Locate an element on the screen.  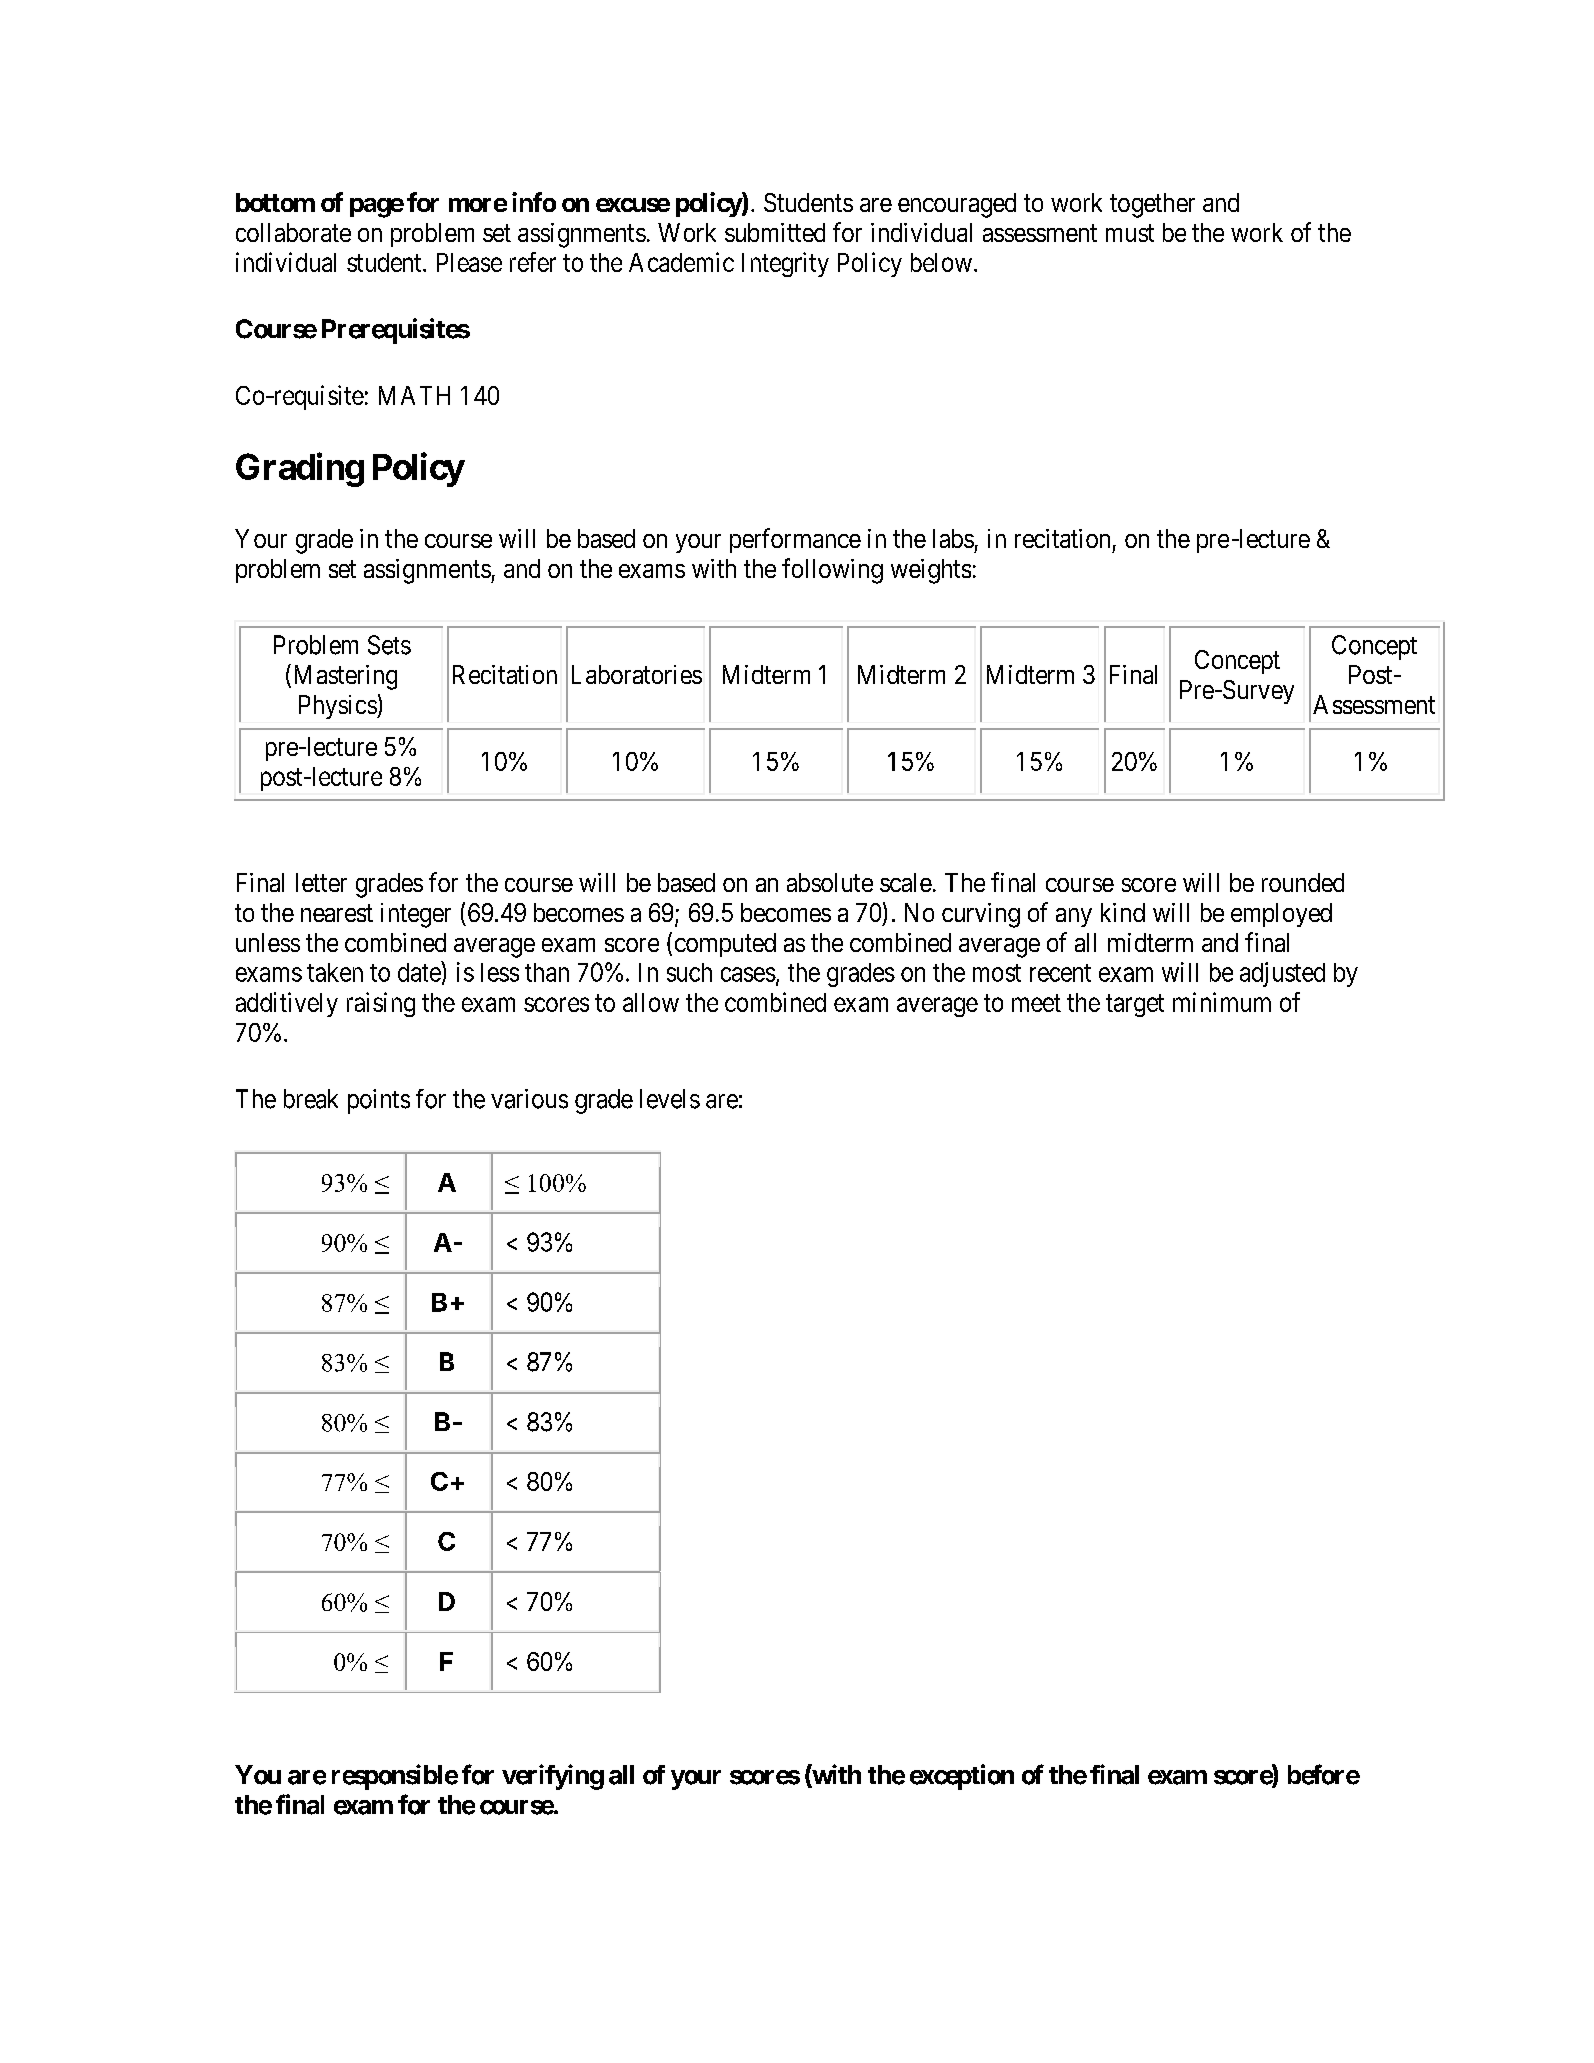
absolute is located at coordinates (830, 882).
